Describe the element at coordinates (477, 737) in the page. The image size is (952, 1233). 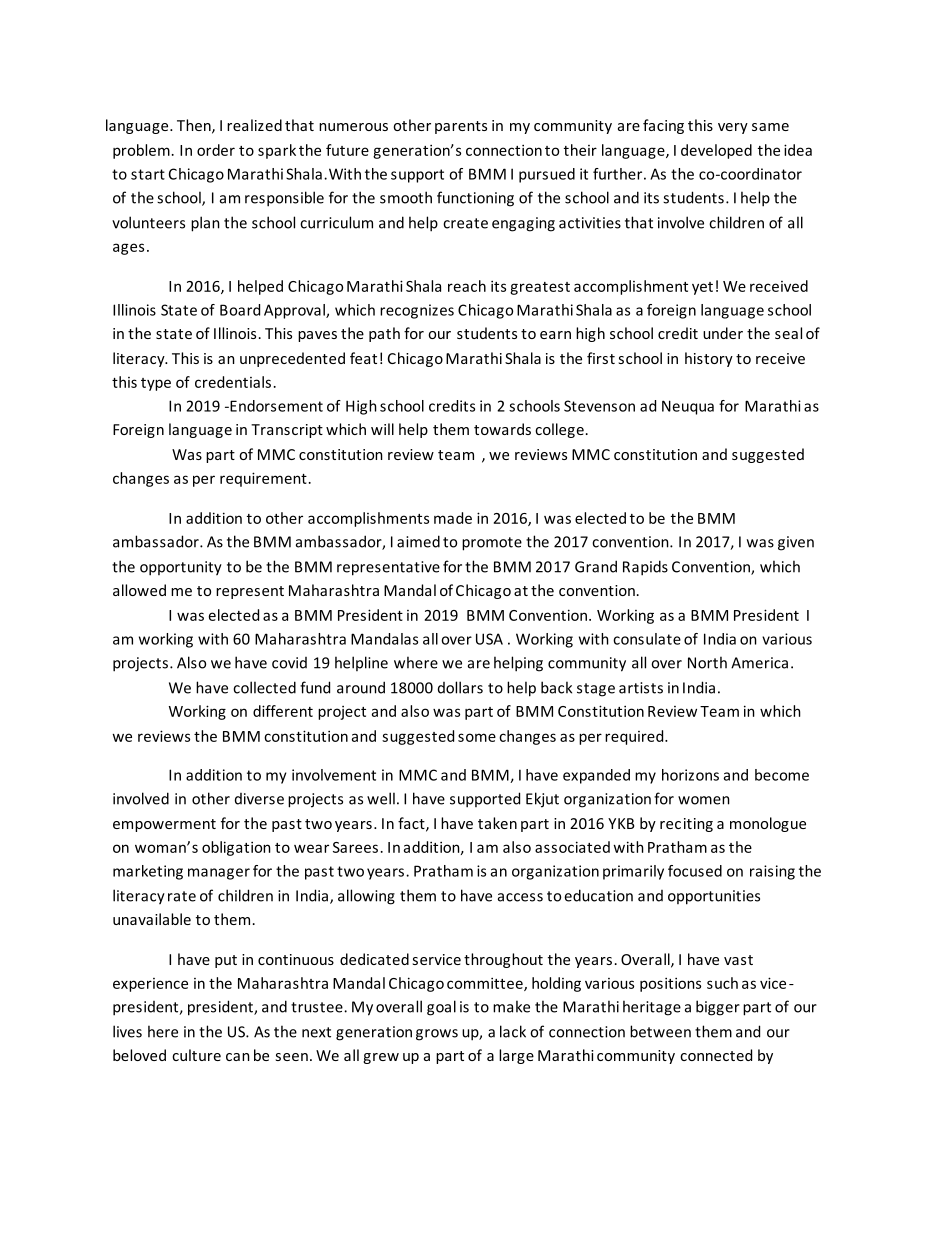
I see `some` at that location.
